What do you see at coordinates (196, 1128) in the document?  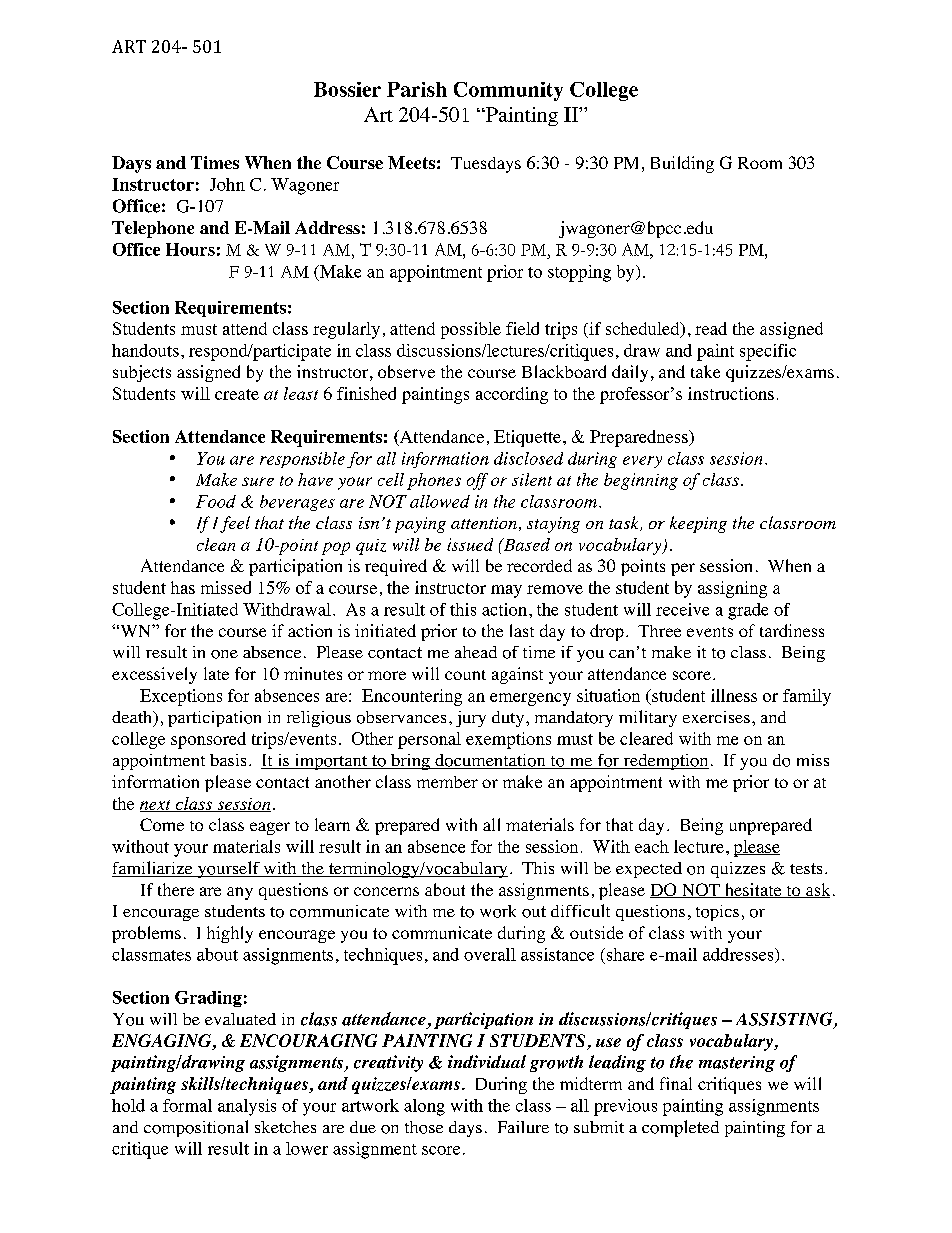 I see `compositional` at bounding box center [196, 1128].
